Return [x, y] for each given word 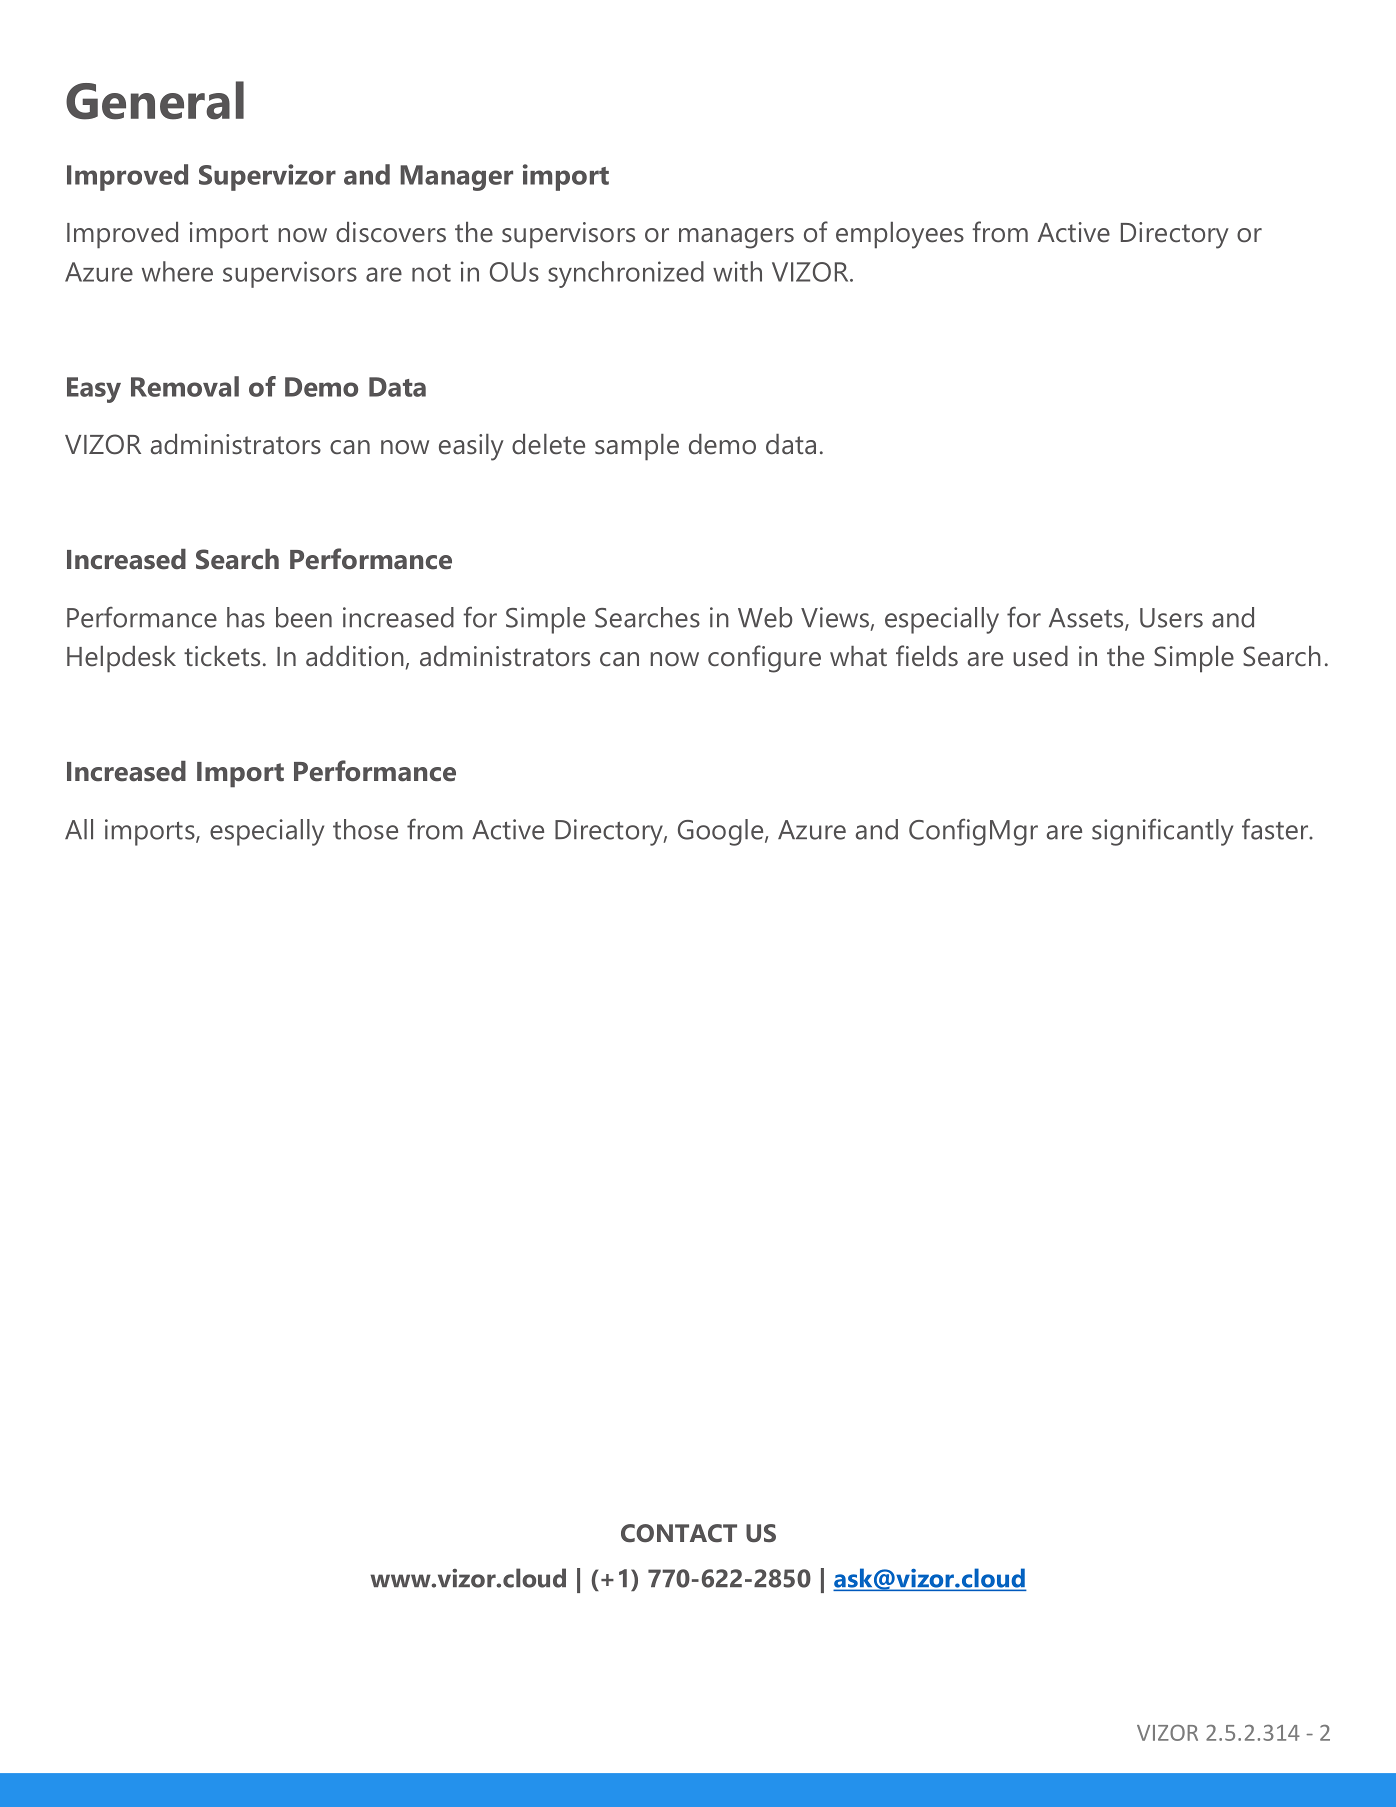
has [246, 617]
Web [765, 617]
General [155, 100]
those [365, 829]
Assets [1087, 619]
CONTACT [679, 1533]
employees [900, 235]
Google [722, 832]
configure [764, 659]
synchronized [626, 274]
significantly [1162, 832]
